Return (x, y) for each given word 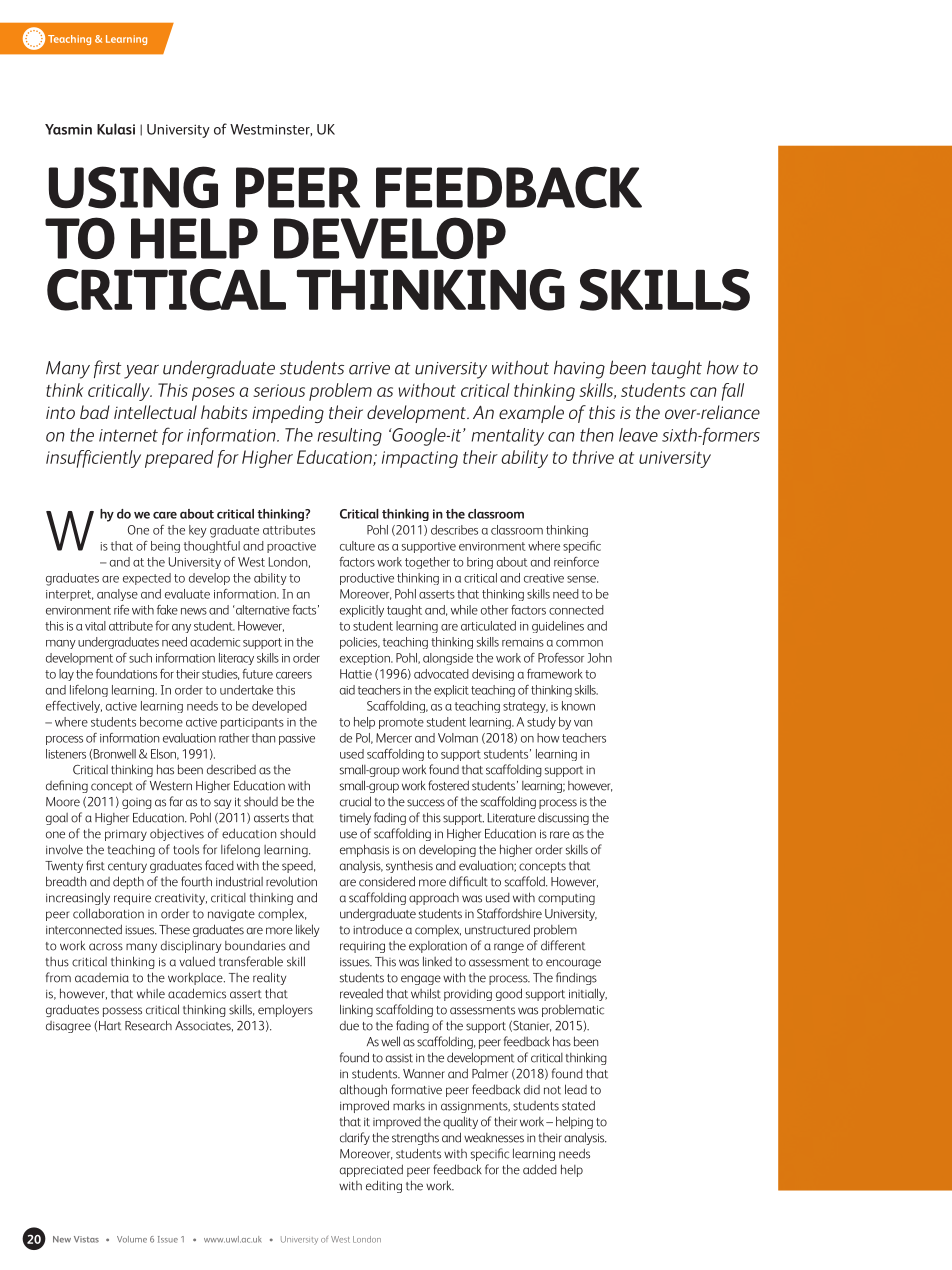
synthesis (409, 866)
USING (133, 187)
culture (357, 546)
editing (384, 1186)
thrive (593, 457)
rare (560, 835)
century (127, 867)
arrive (369, 368)
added (540, 1169)
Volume (132, 1239)
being (165, 547)
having (579, 370)
